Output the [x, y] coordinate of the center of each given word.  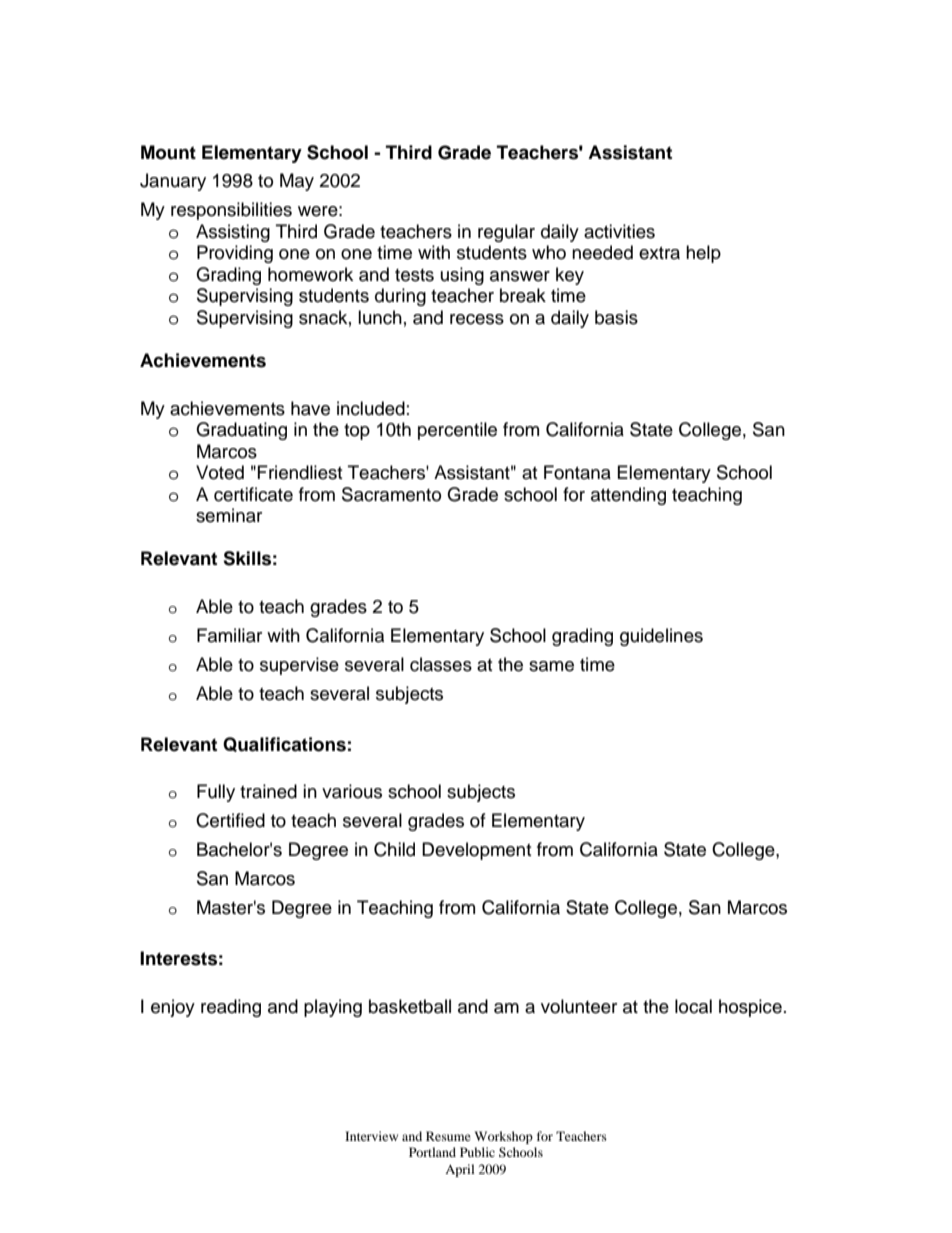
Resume [448, 1136]
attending [628, 496]
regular [506, 233]
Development [476, 851]
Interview [371, 1136]
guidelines [661, 637]
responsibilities [231, 211]
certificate [253, 494]
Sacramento [391, 494]
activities [619, 231]
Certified [230, 820]
